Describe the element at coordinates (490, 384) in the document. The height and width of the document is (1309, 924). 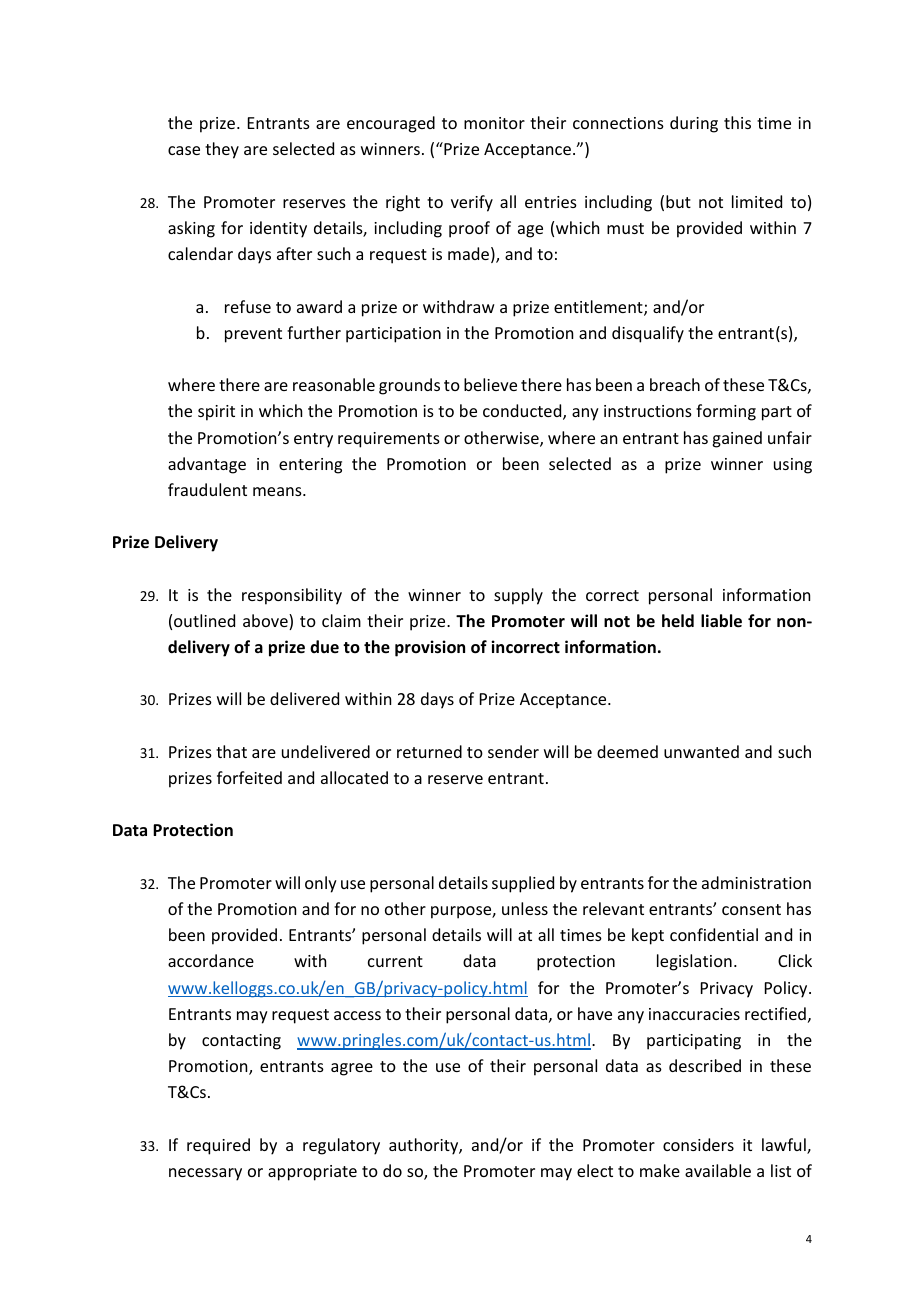
I see `believe` at that location.
